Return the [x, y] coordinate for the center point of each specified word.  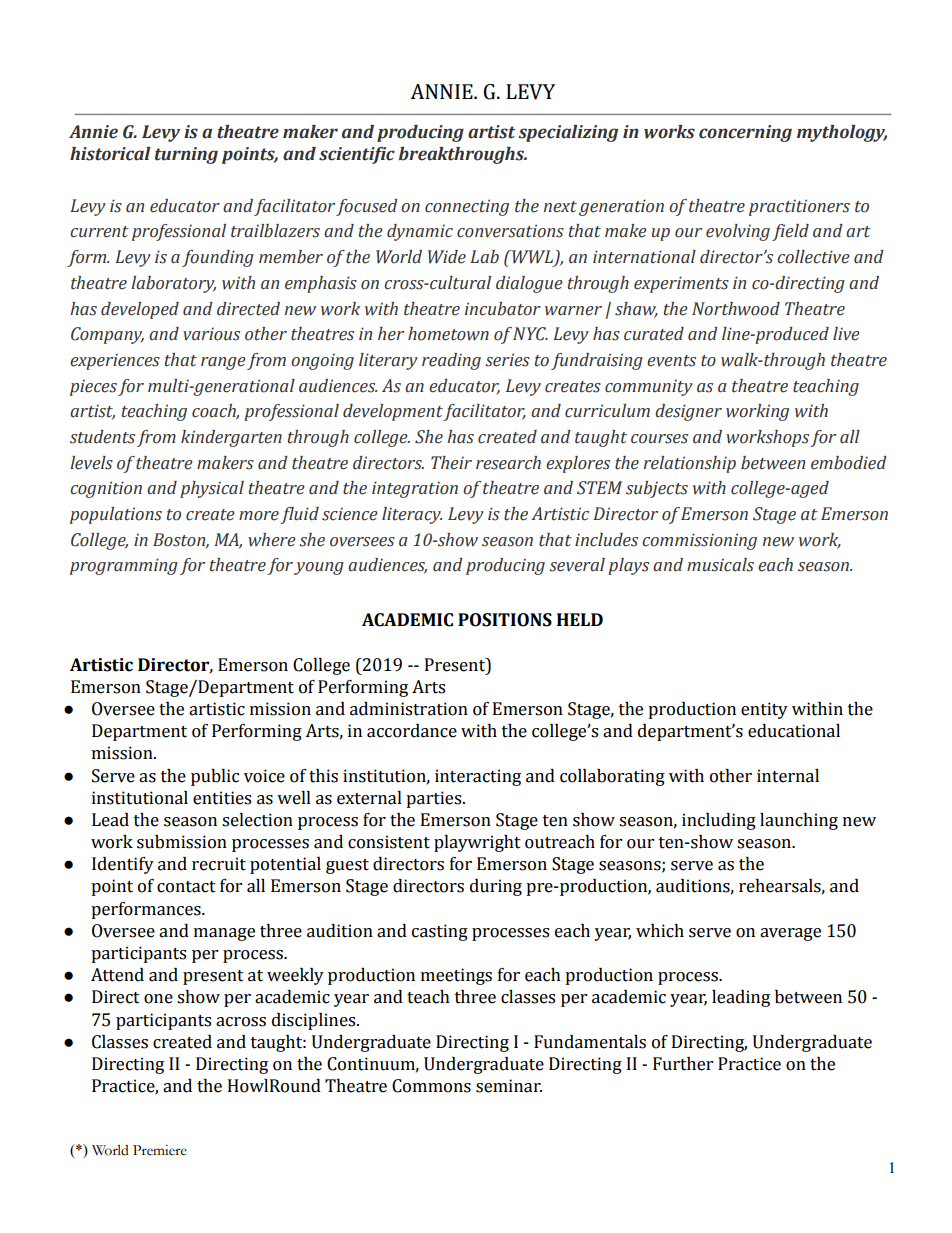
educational [794, 731]
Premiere [160, 1150]
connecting [467, 207]
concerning [745, 133]
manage [224, 934]
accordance [412, 731]
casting [440, 932]
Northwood [736, 309]
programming [124, 566]
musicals [720, 565]
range [223, 363]
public [215, 777]
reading [451, 361]
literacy [412, 515]
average [790, 934]
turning [186, 155]
